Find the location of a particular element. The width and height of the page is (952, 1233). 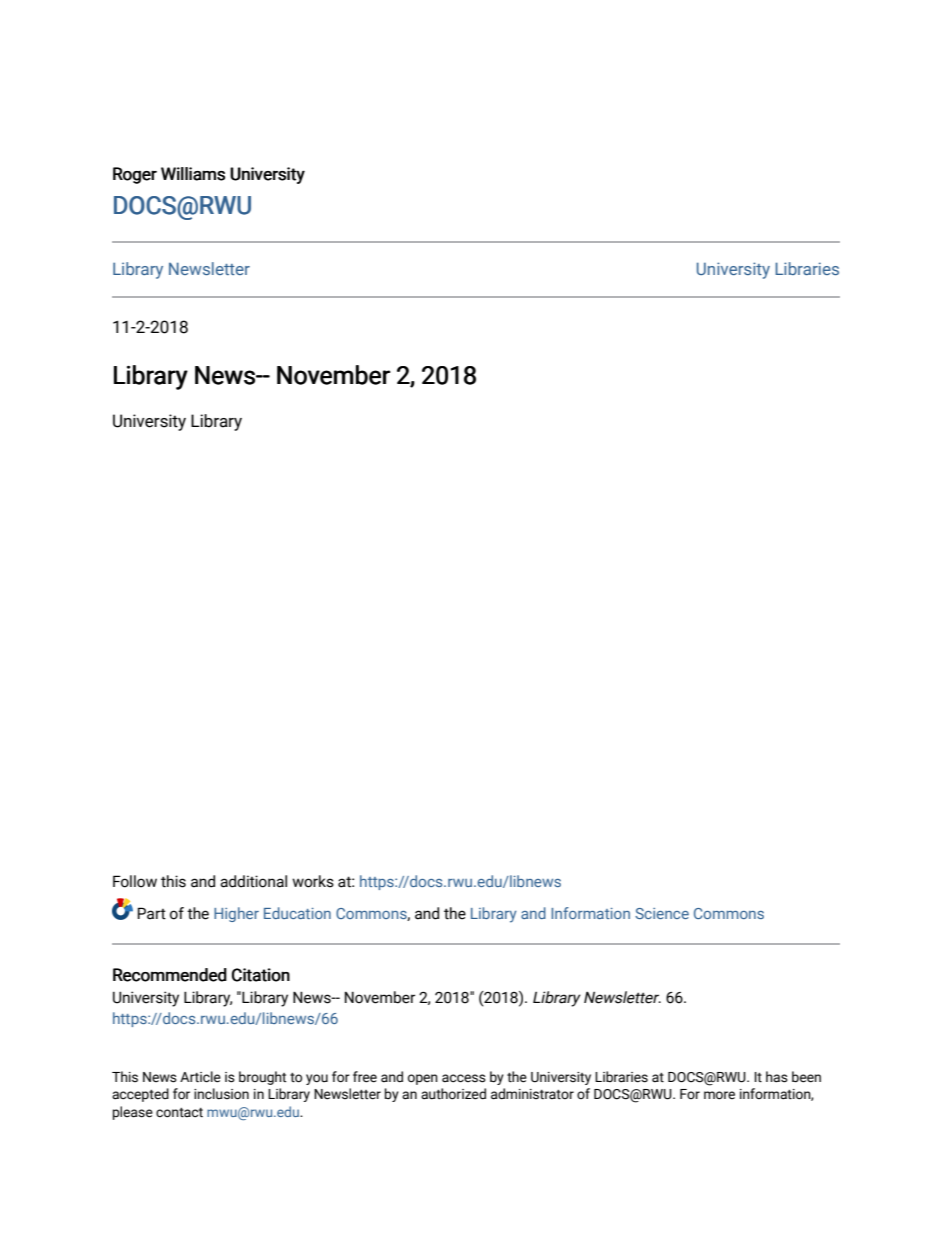

additional is located at coordinates (253, 881).
